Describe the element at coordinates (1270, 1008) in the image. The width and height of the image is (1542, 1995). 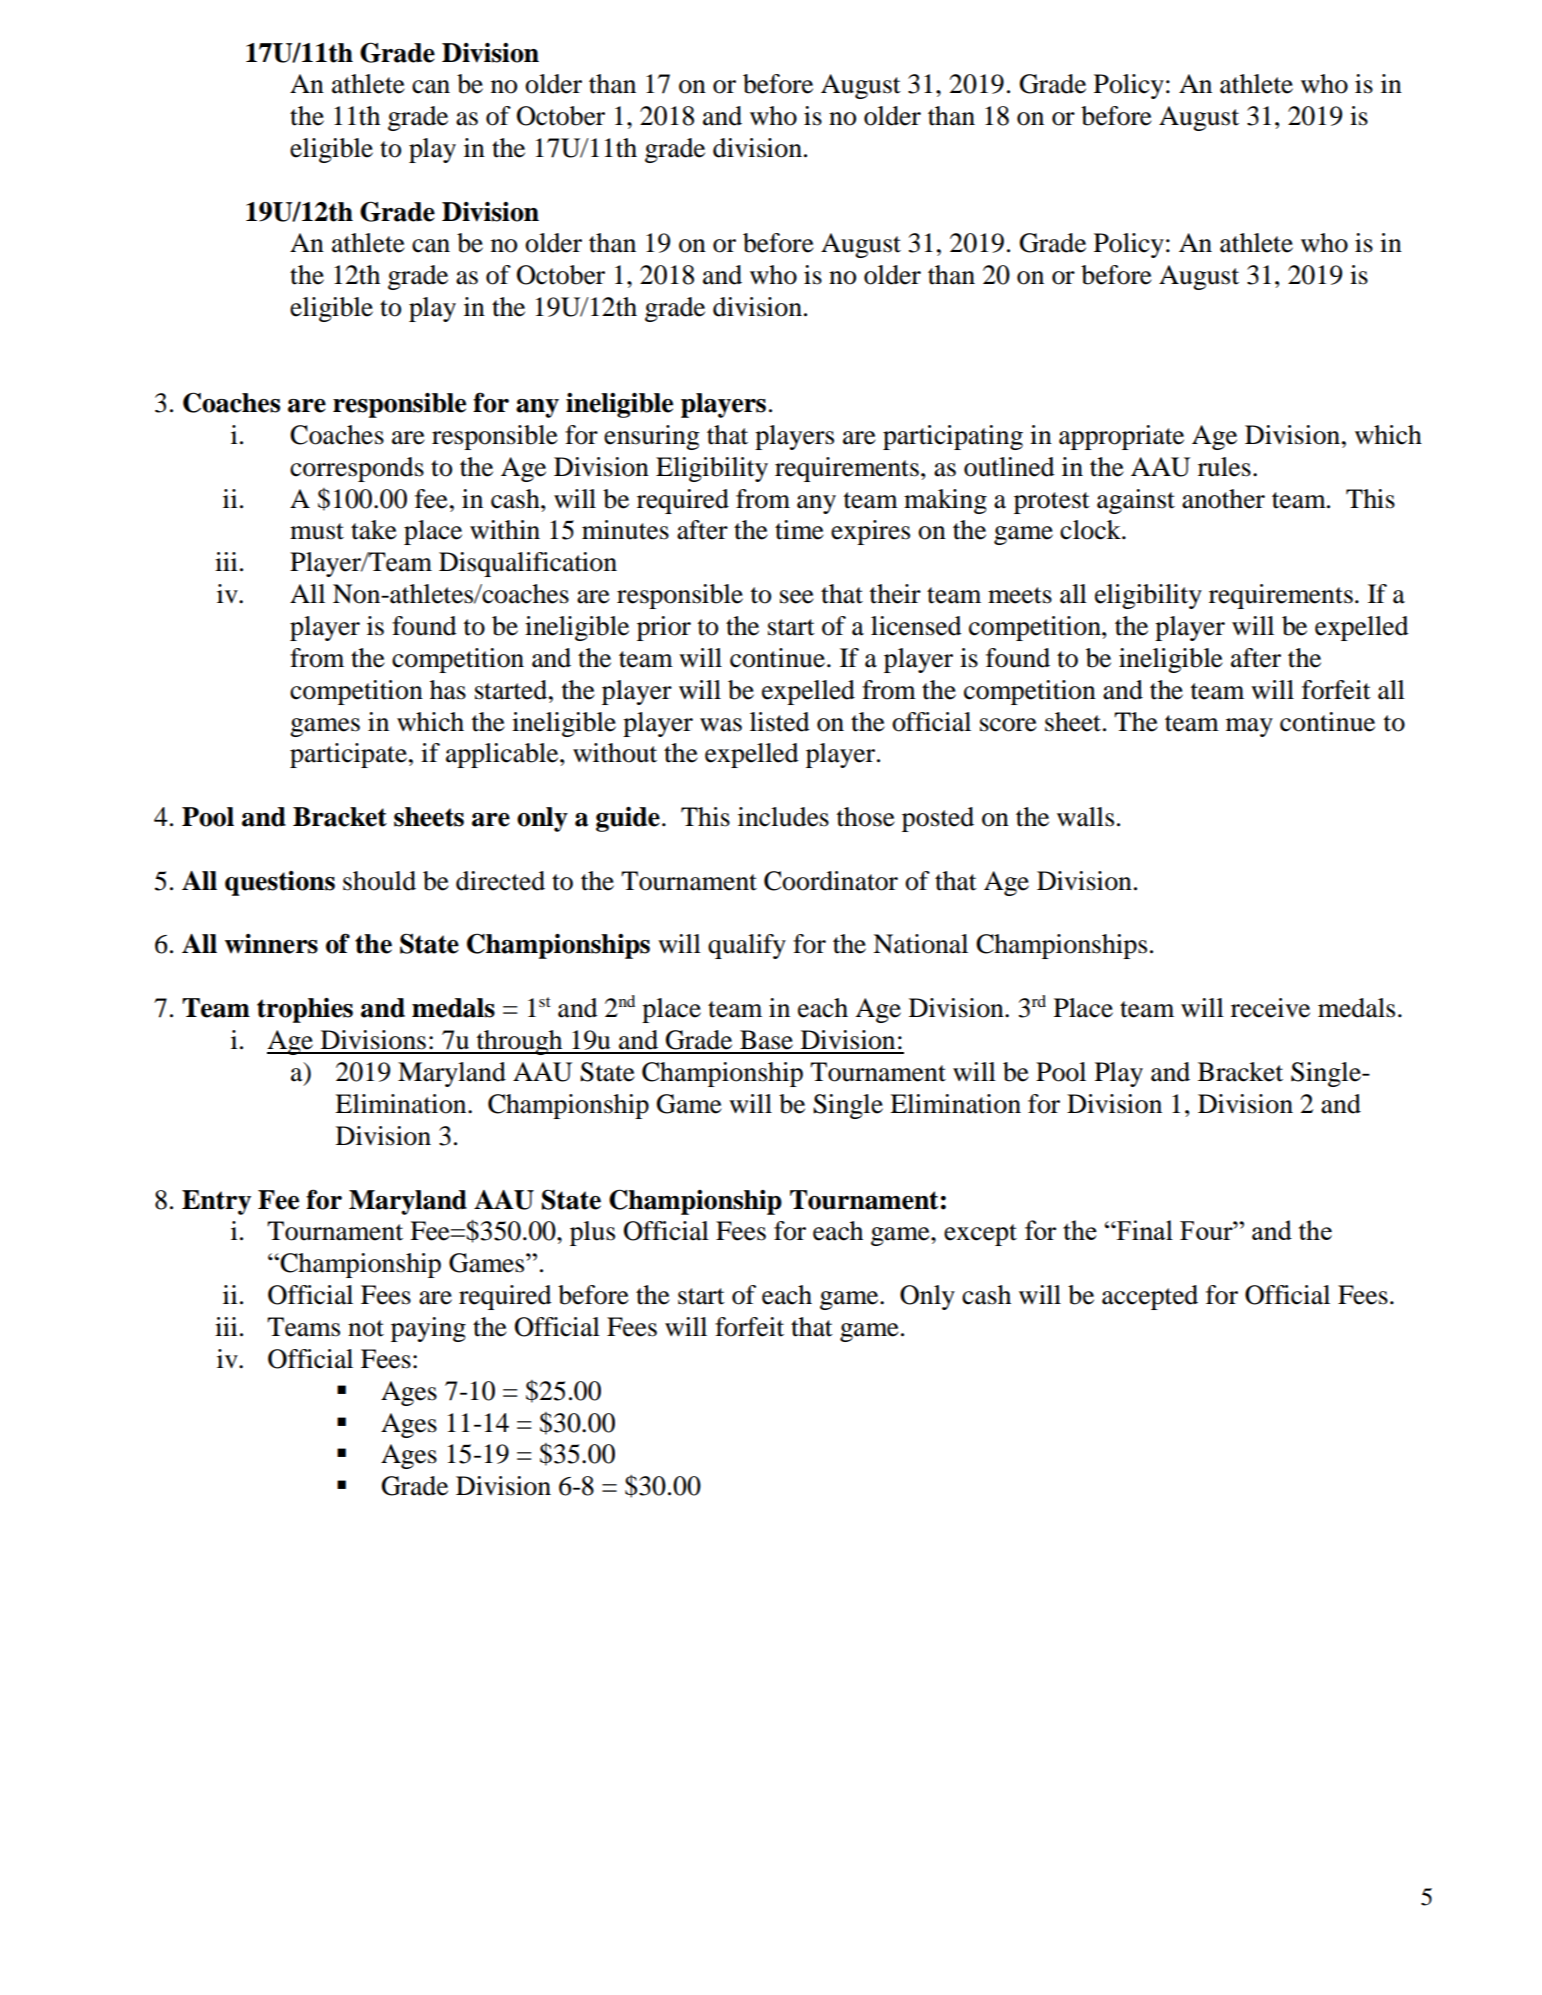
I see `receive` at that location.
